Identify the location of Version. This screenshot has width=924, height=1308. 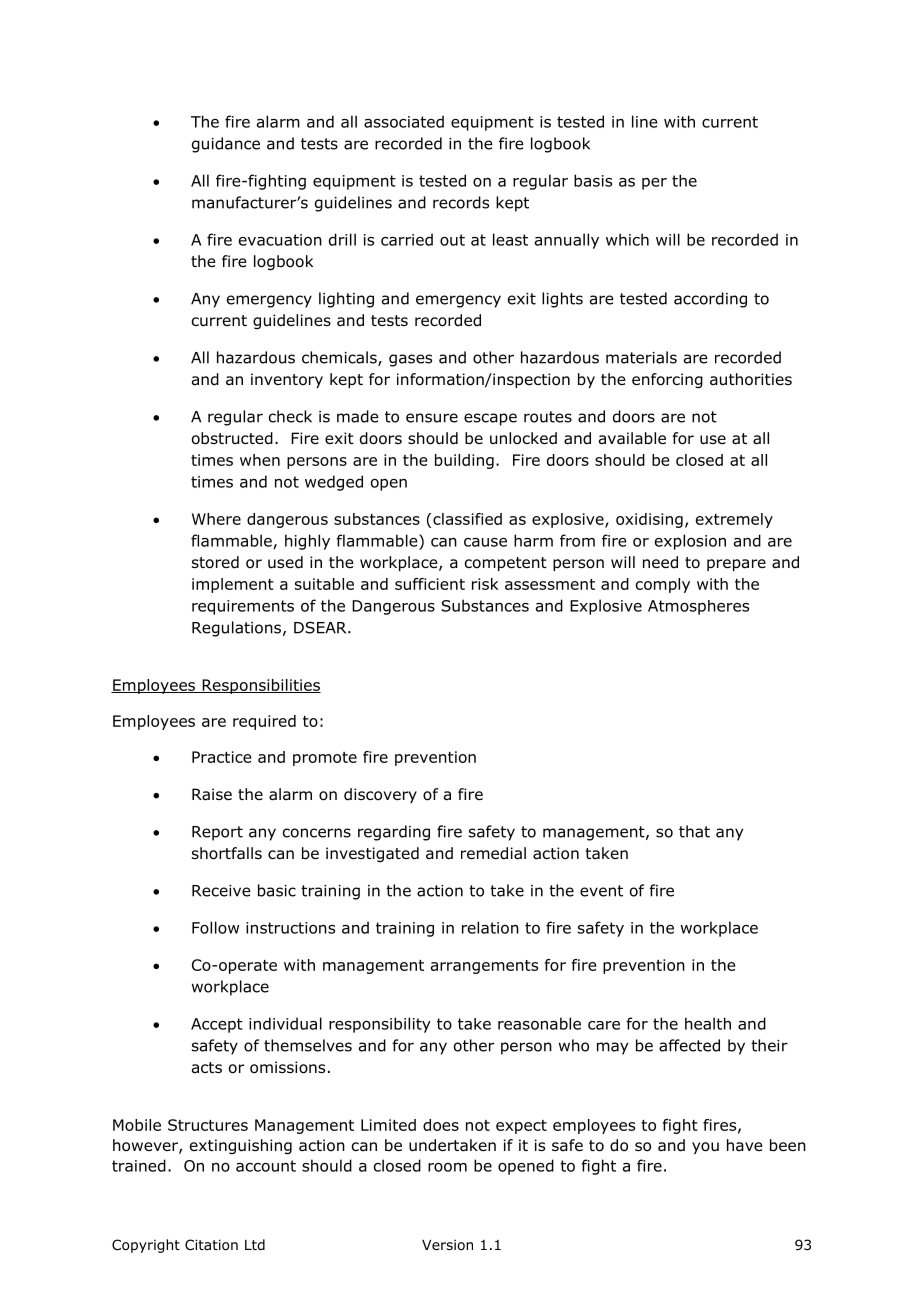
(447, 1245).
